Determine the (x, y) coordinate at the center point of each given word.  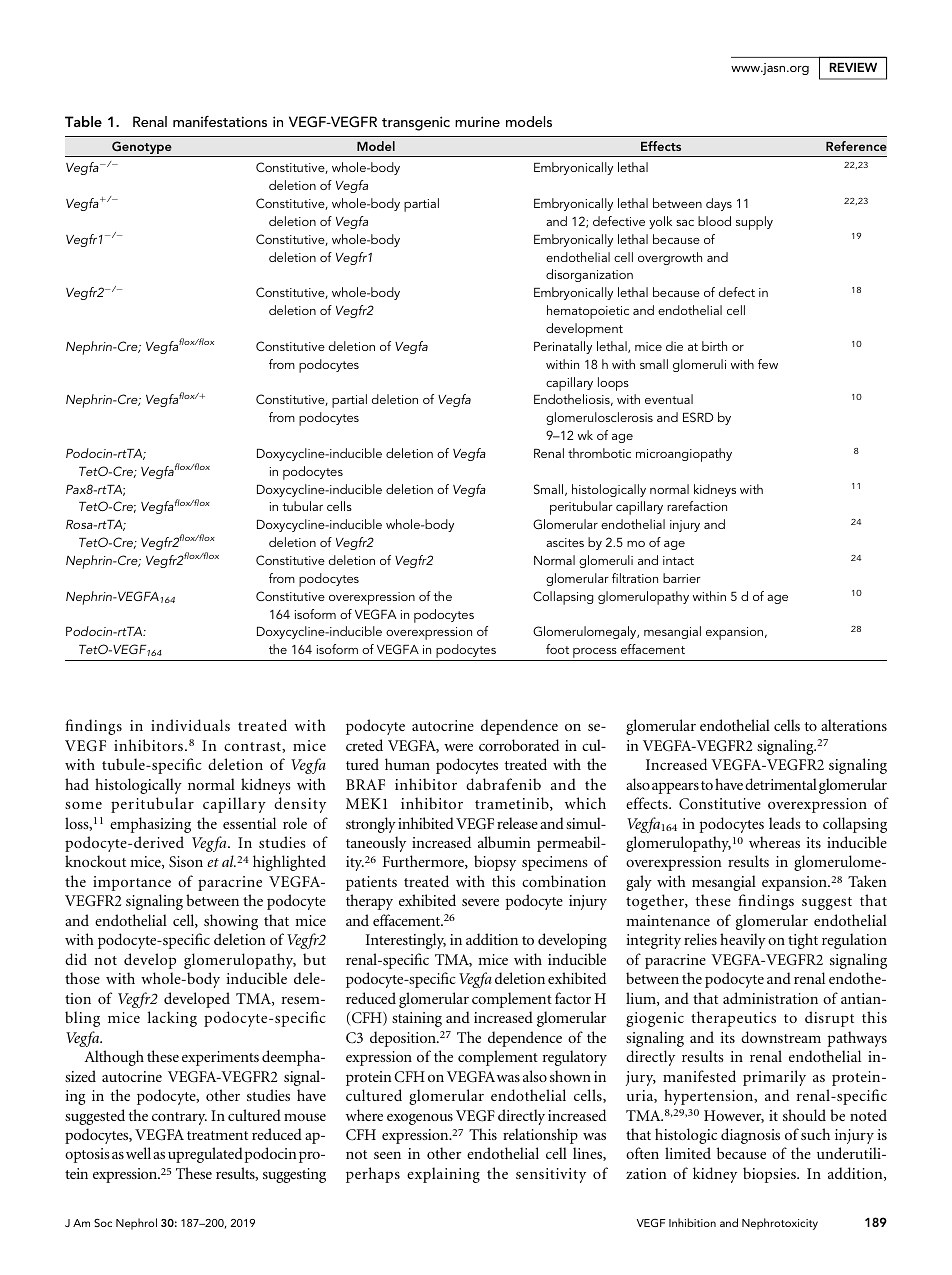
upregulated (205, 1155)
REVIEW (853, 67)
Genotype (142, 149)
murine (477, 121)
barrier (682, 578)
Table (83, 121)
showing (231, 922)
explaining (443, 1175)
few (768, 364)
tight (803, 941)
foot (557, 649)
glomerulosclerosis (599, 418)
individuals (190, 725)
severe (480, 902)
